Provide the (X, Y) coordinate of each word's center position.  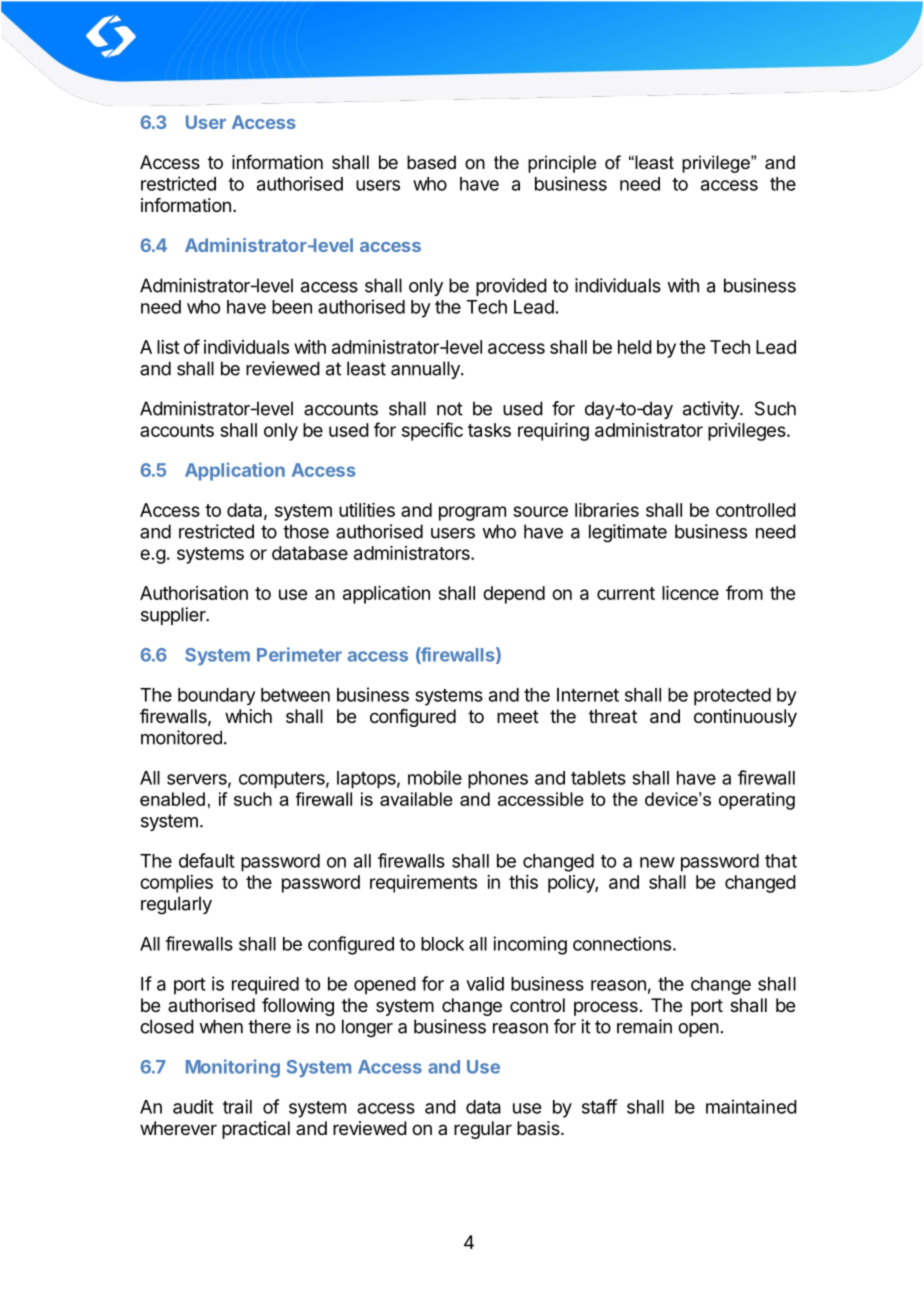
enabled (172, 799)
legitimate (628, 533)
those (306, 531)
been (292, 307)
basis (539, 1128)
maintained (751, 1106)
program (472, 513)
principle (562, 164)
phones (498, 780)
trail (237, 1106)
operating (757, 801)
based (431, 162)
